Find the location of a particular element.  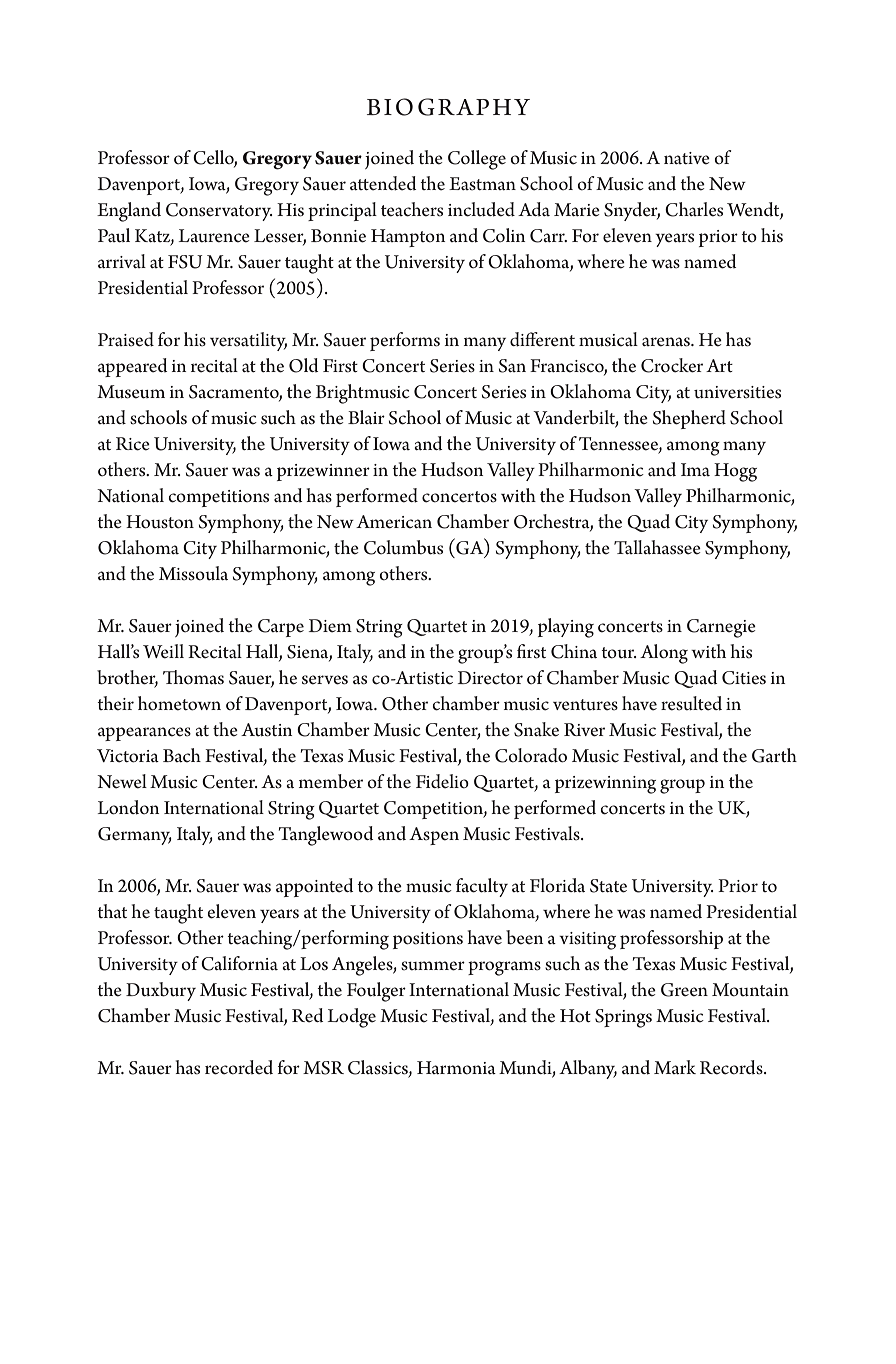

American is located at coordinates (394, 522).
